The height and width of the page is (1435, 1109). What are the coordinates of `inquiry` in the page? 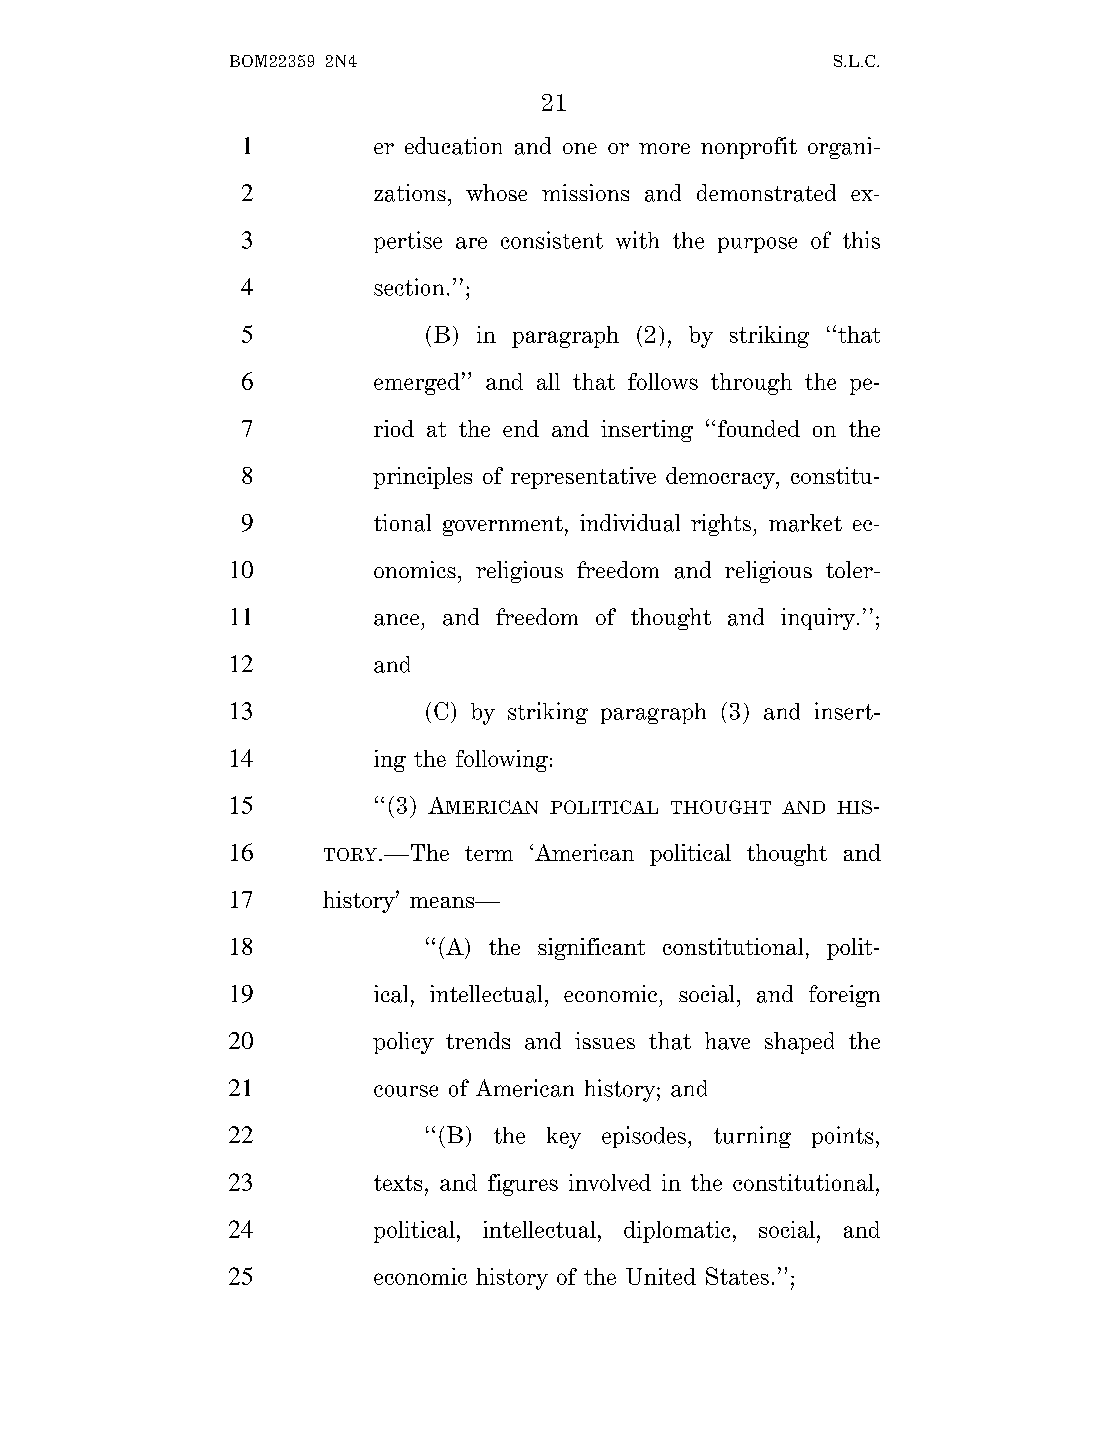 It's located at (819, 619).
